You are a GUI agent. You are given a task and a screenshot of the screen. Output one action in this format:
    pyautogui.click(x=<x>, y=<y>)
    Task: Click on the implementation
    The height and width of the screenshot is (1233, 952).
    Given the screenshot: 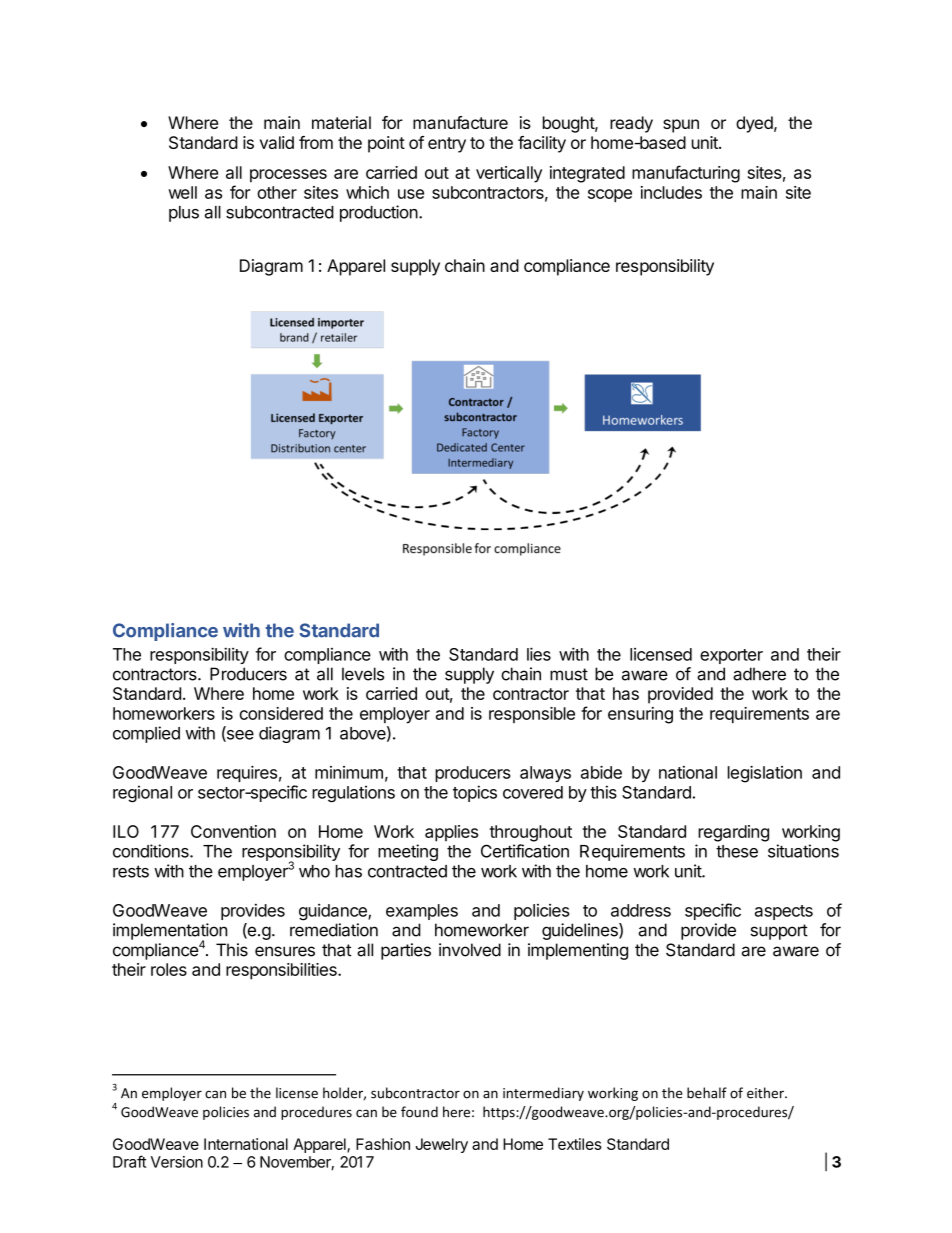 What is the action you would take?
    pyautogui.click(x=170, y=932)
